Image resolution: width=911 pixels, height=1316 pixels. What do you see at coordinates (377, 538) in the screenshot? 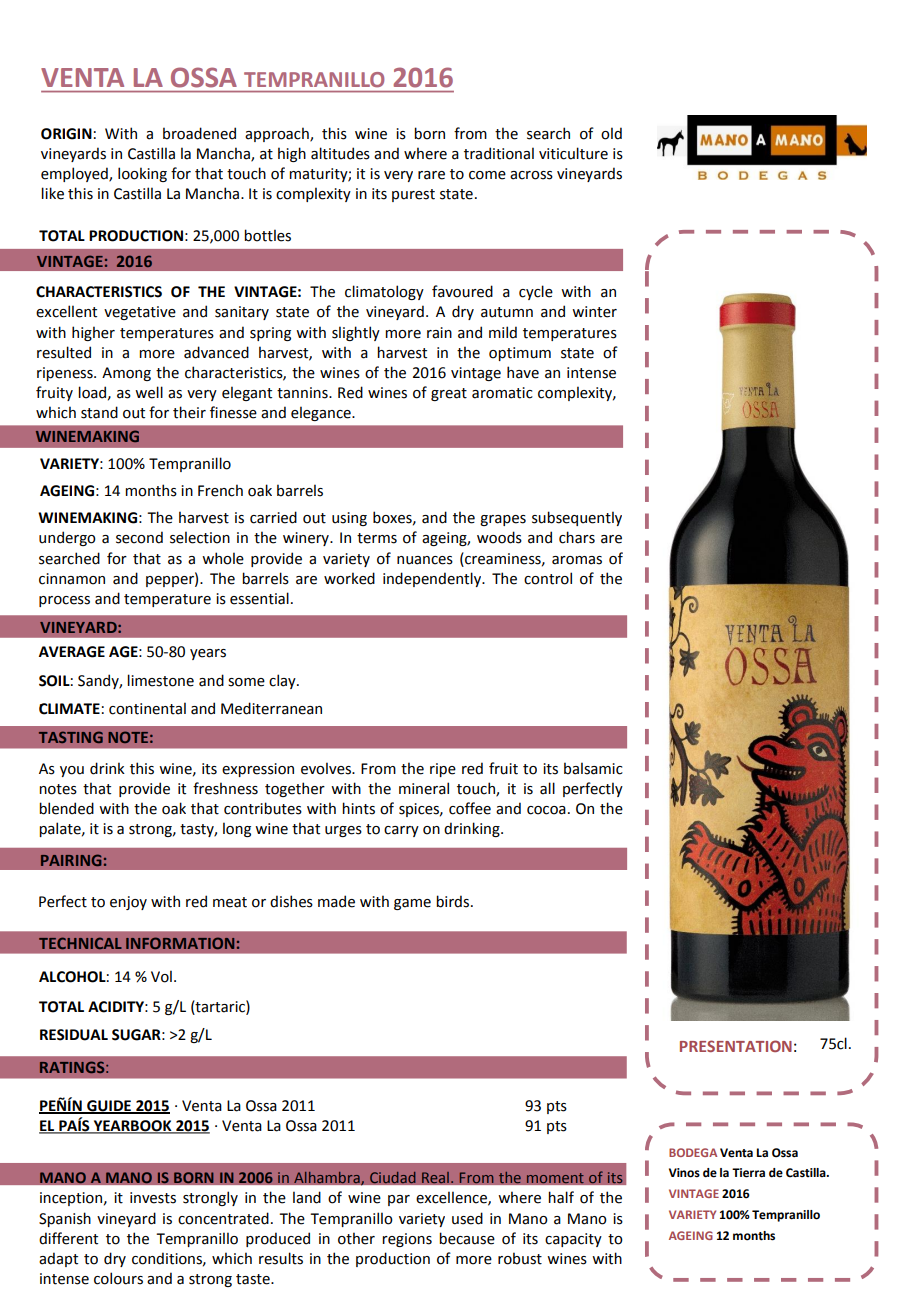
I see `terms` at bounding box center [377, 538].
